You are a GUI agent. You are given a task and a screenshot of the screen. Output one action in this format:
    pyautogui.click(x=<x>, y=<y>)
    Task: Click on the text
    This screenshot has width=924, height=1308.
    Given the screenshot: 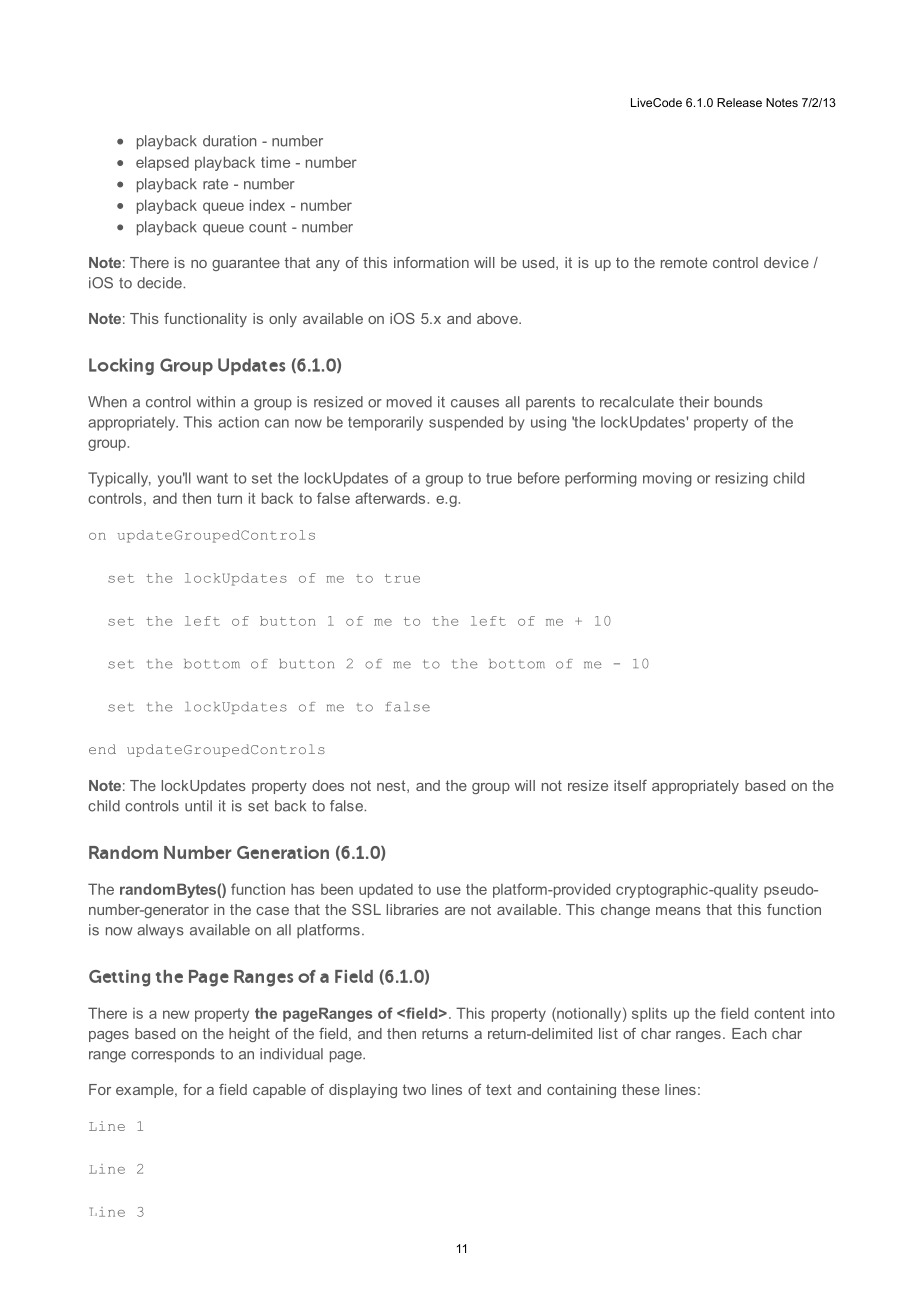 What is the action you would take?
    pyautogui.click(x=499, y=1089)
